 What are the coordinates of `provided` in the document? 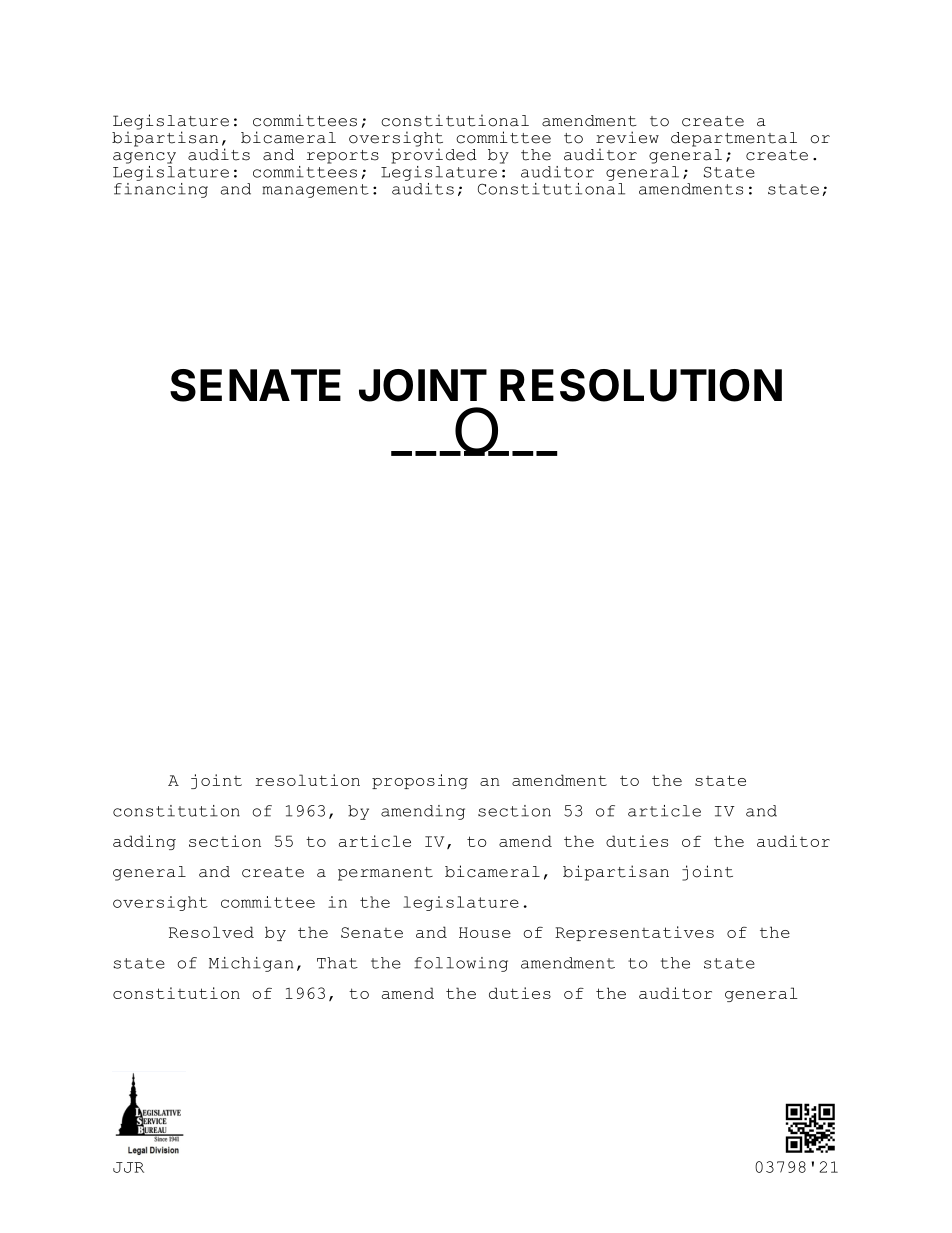 It's located at (434, 155).
